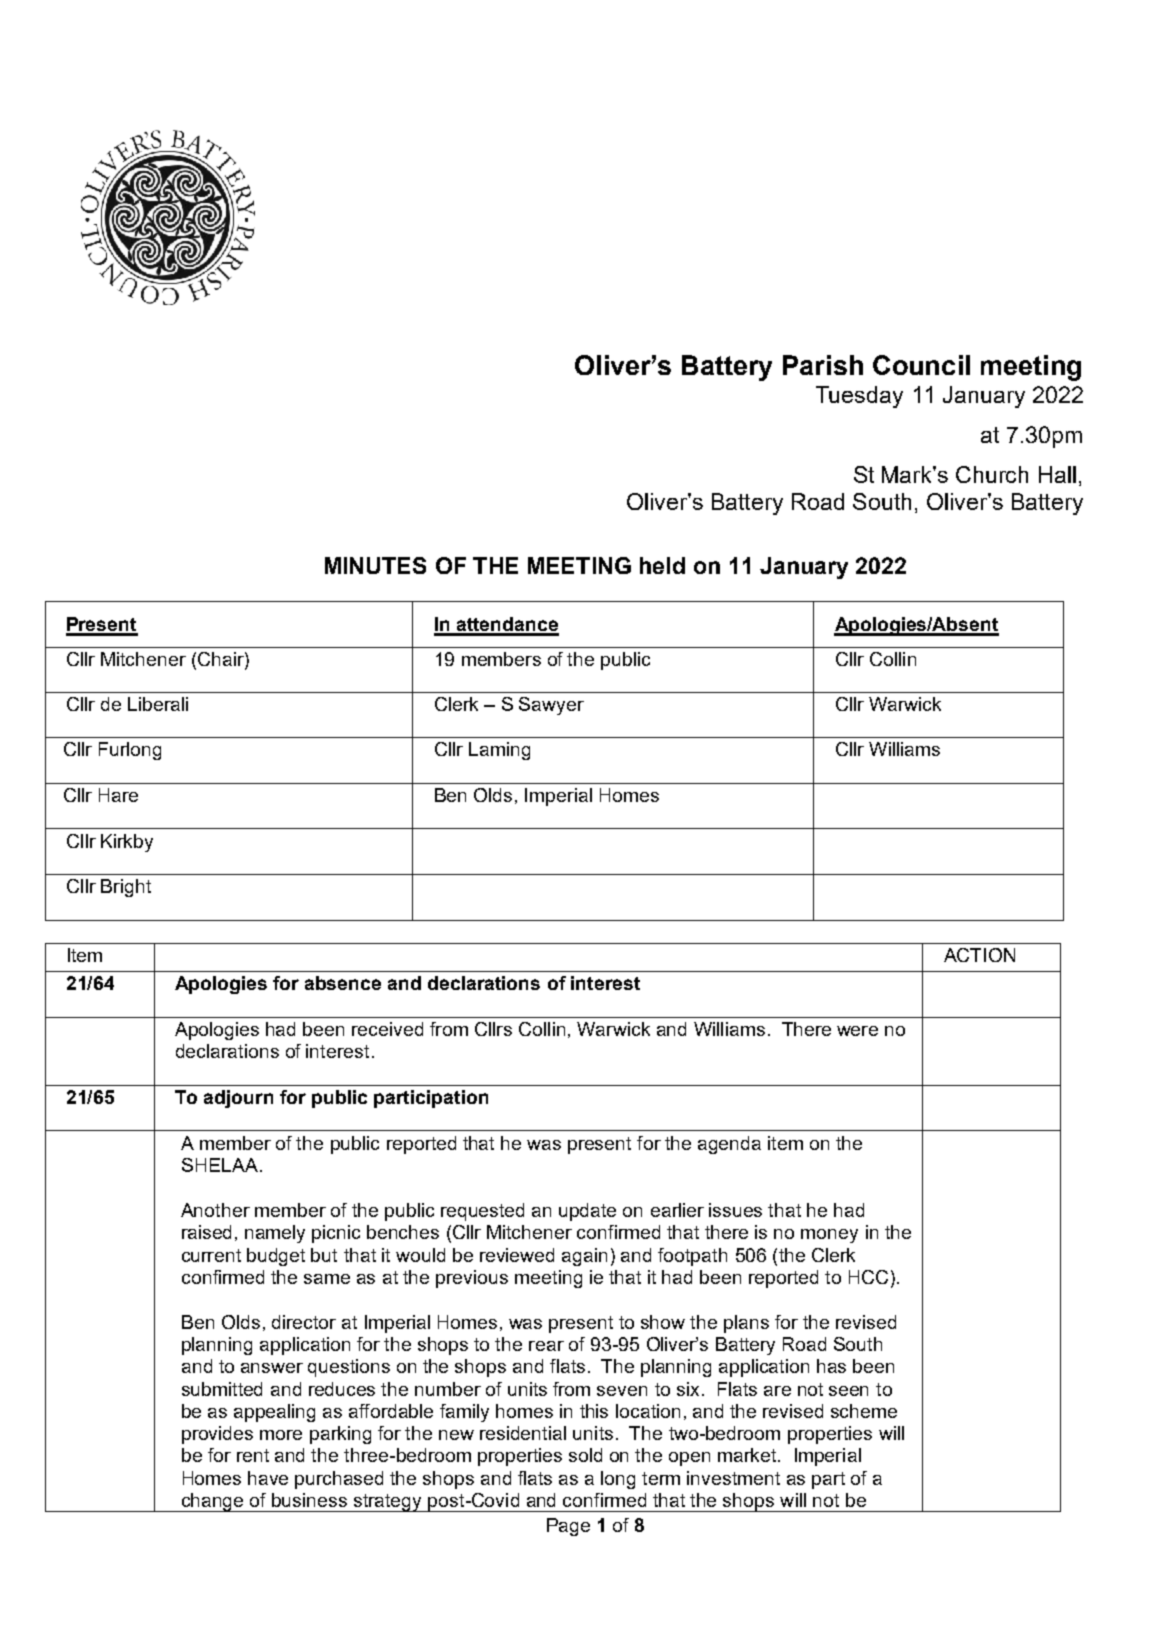 This image has height=1630, width=1153. I want to click on update, so click(587, 1212).
